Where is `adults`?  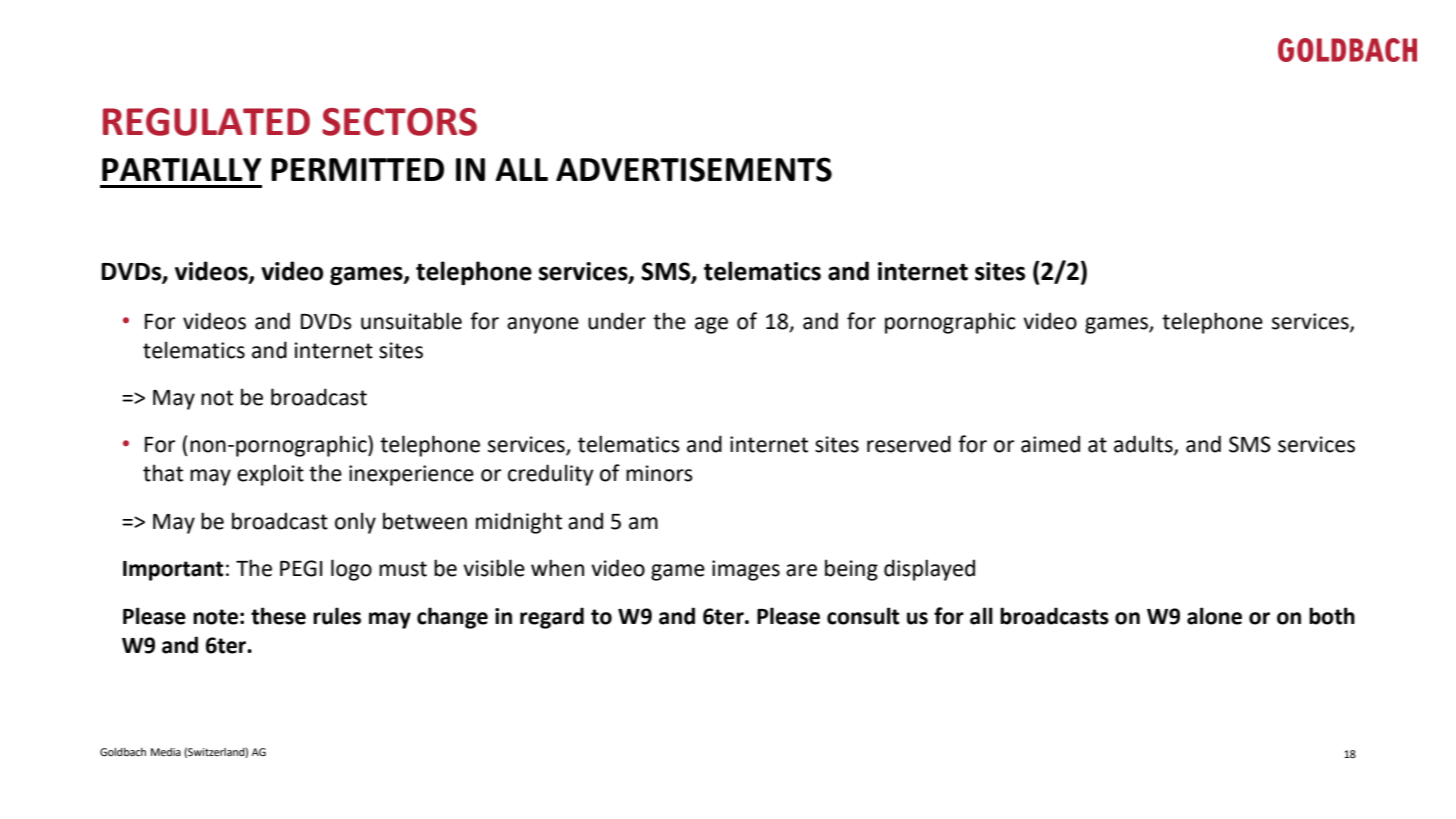 adults is located at coordinates (1144, 445).
